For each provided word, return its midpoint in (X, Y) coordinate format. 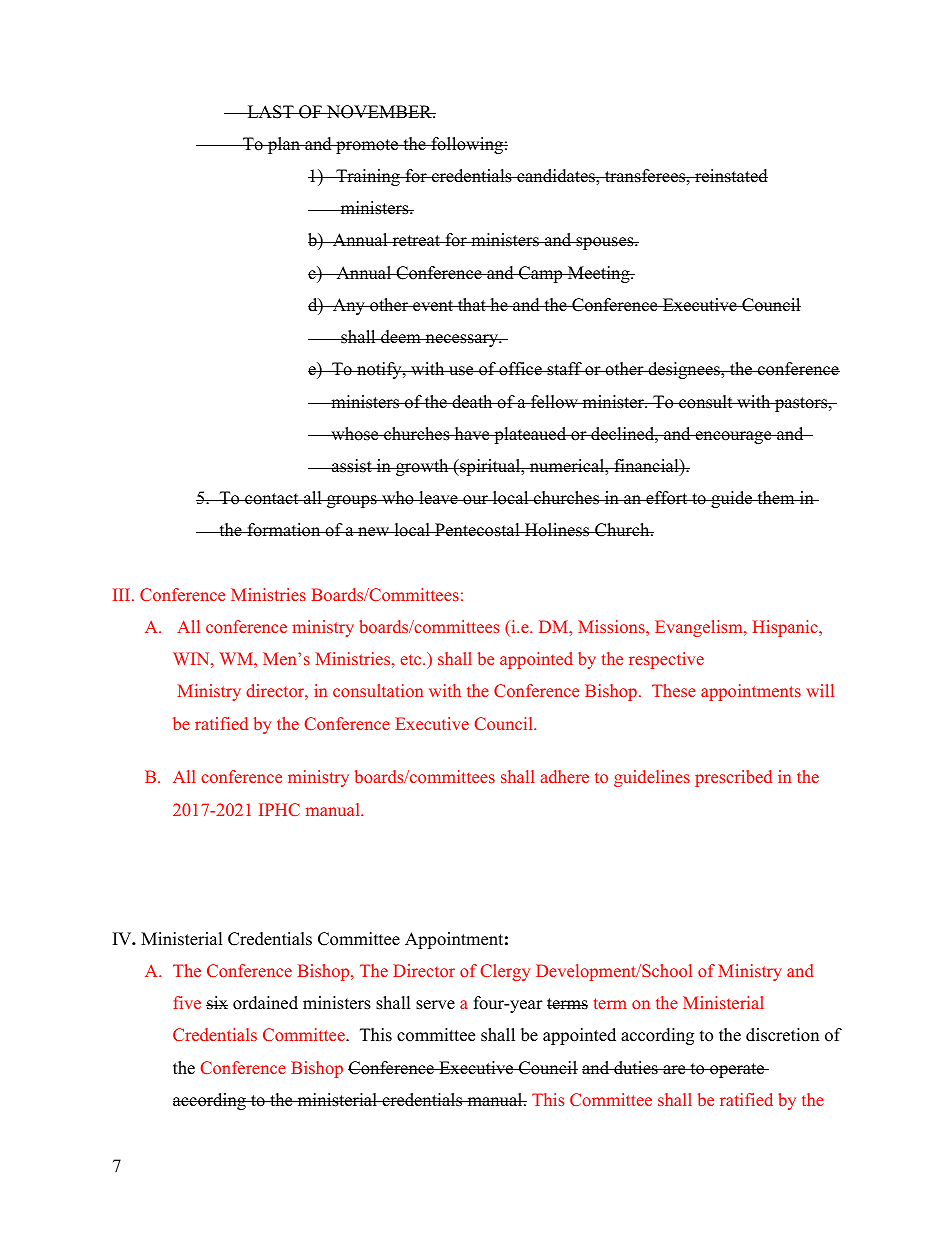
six (217, 1003)
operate (737, 1070)
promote (367, 146)
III (123, 594)
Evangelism (700, 628)
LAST (270, 112)
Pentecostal (477, 530)
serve (435, 1005)
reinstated (730, 176)
